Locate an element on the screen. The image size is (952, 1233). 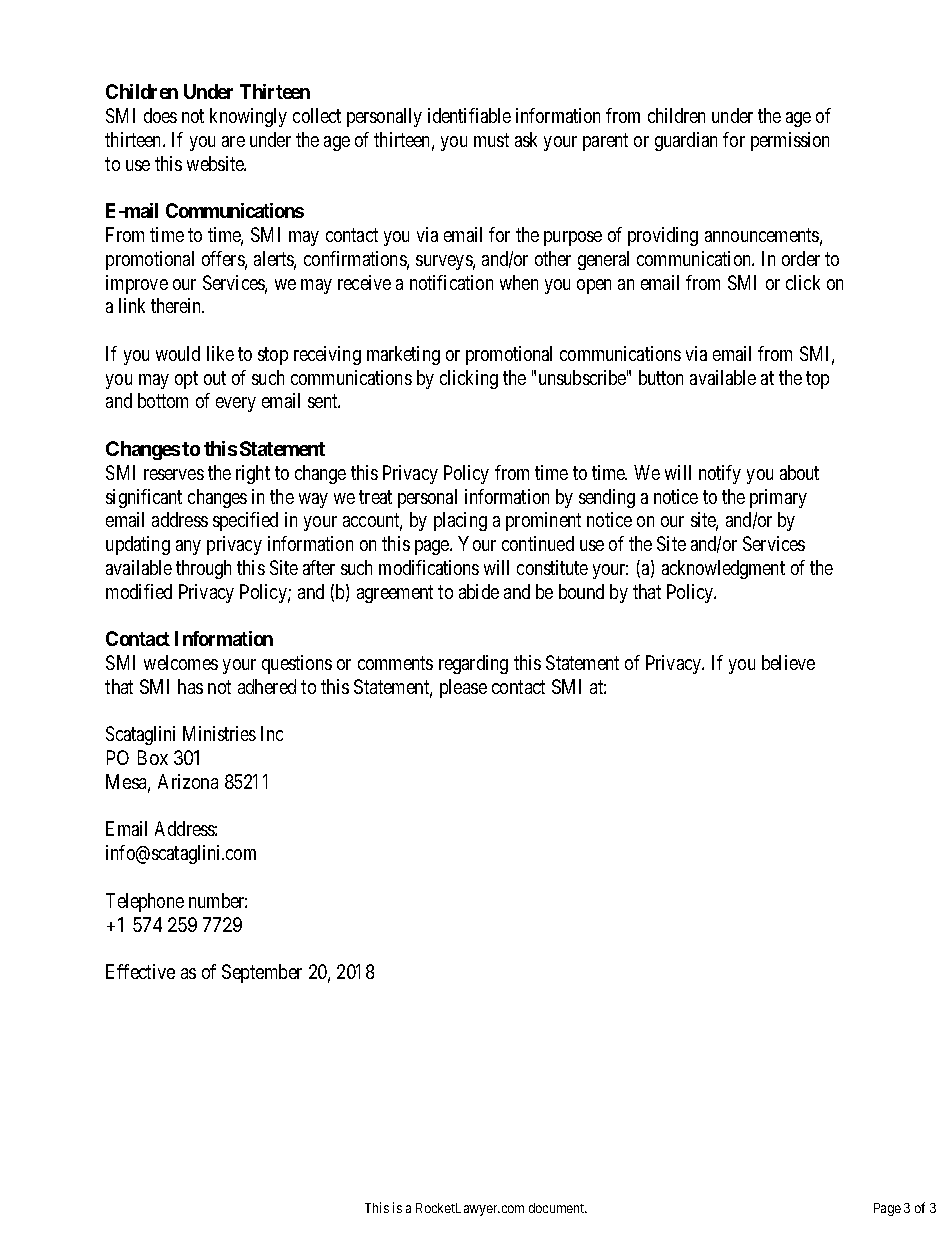
knowingly is located at coordinates (248, 117).
